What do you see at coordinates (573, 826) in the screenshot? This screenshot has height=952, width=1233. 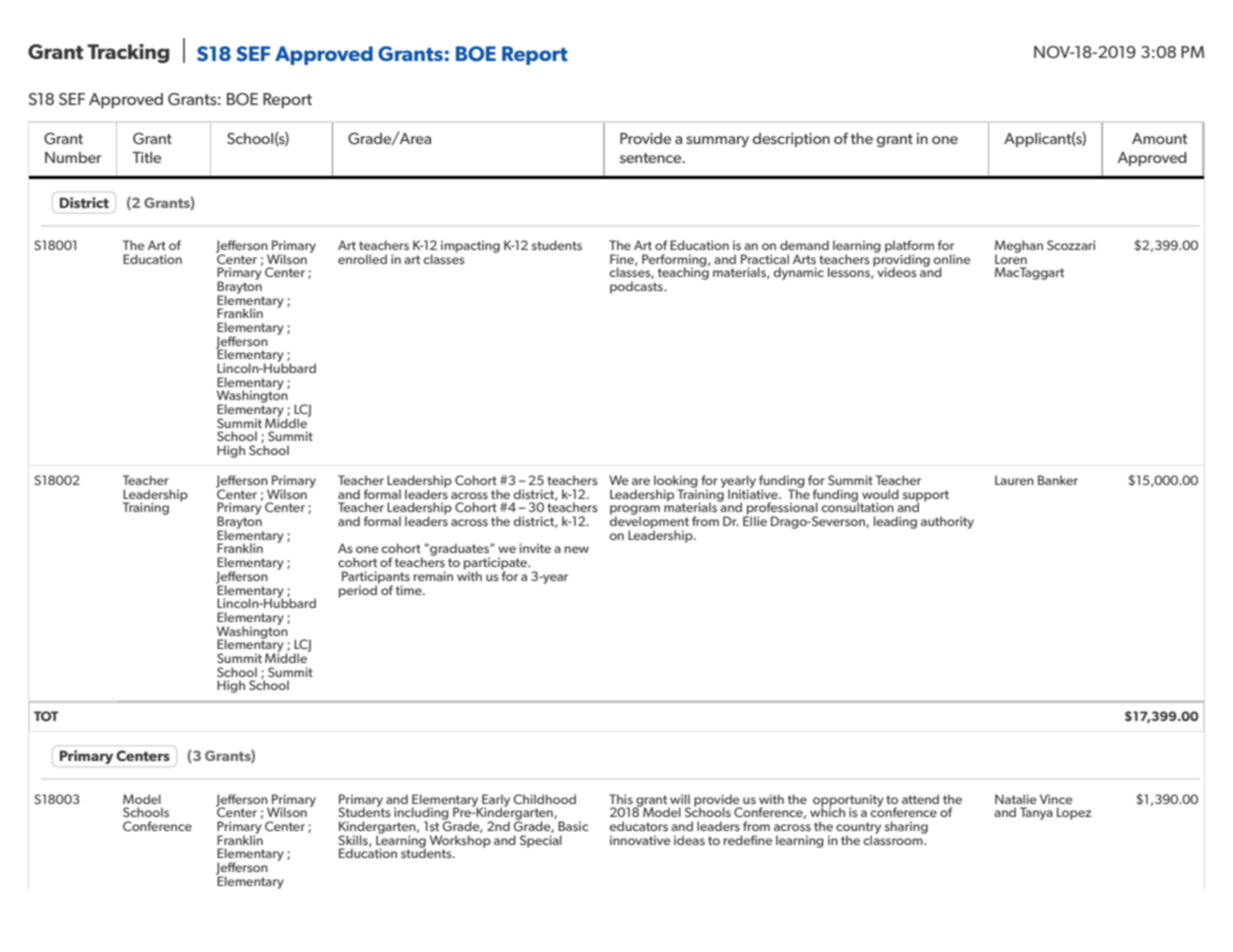 I see `Basic` at bounding box center [573, 826].
